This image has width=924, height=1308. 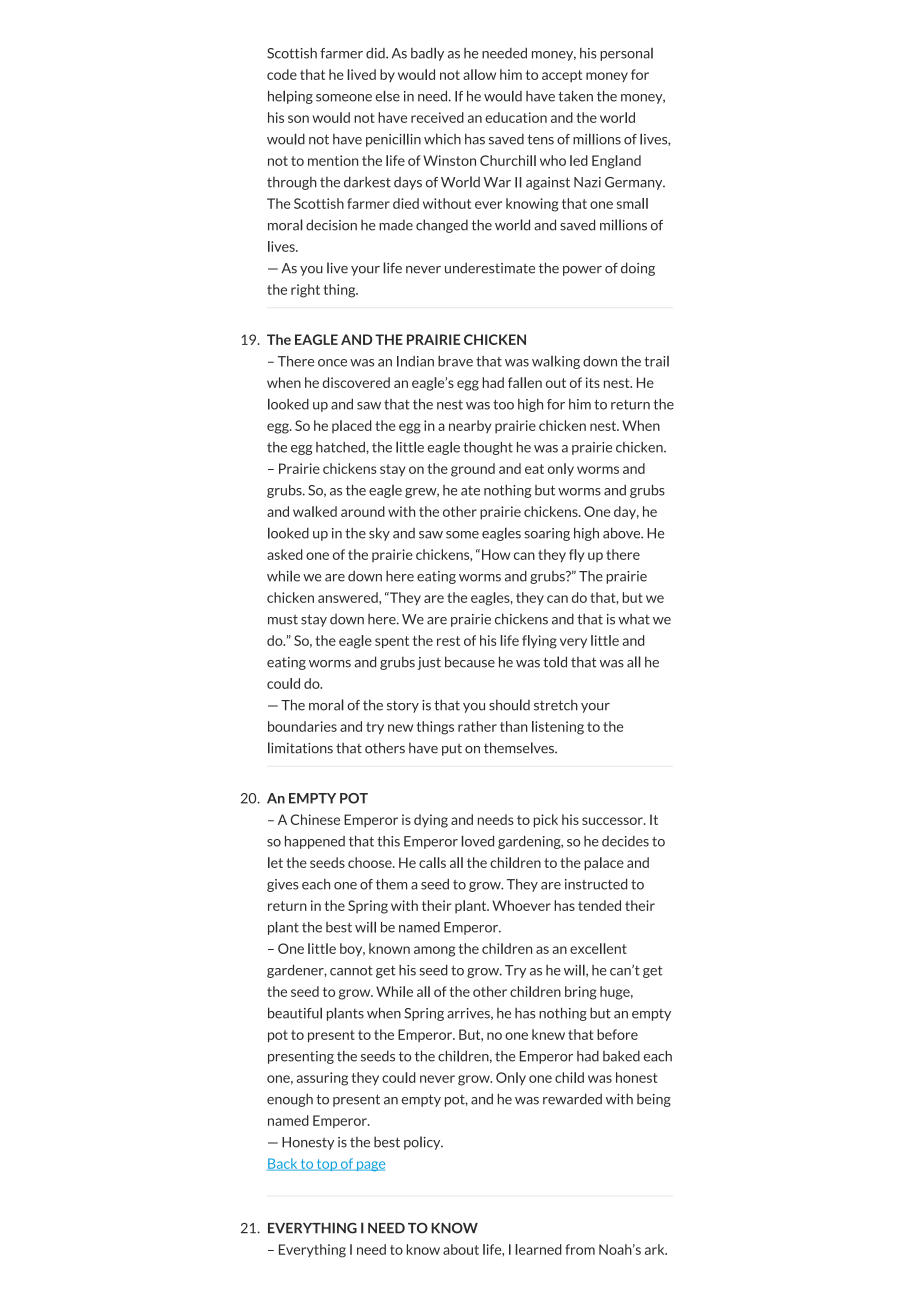 What do you see at coordinates (283, 620) in the image?
I see `must` at bounding box center [283, 620].
